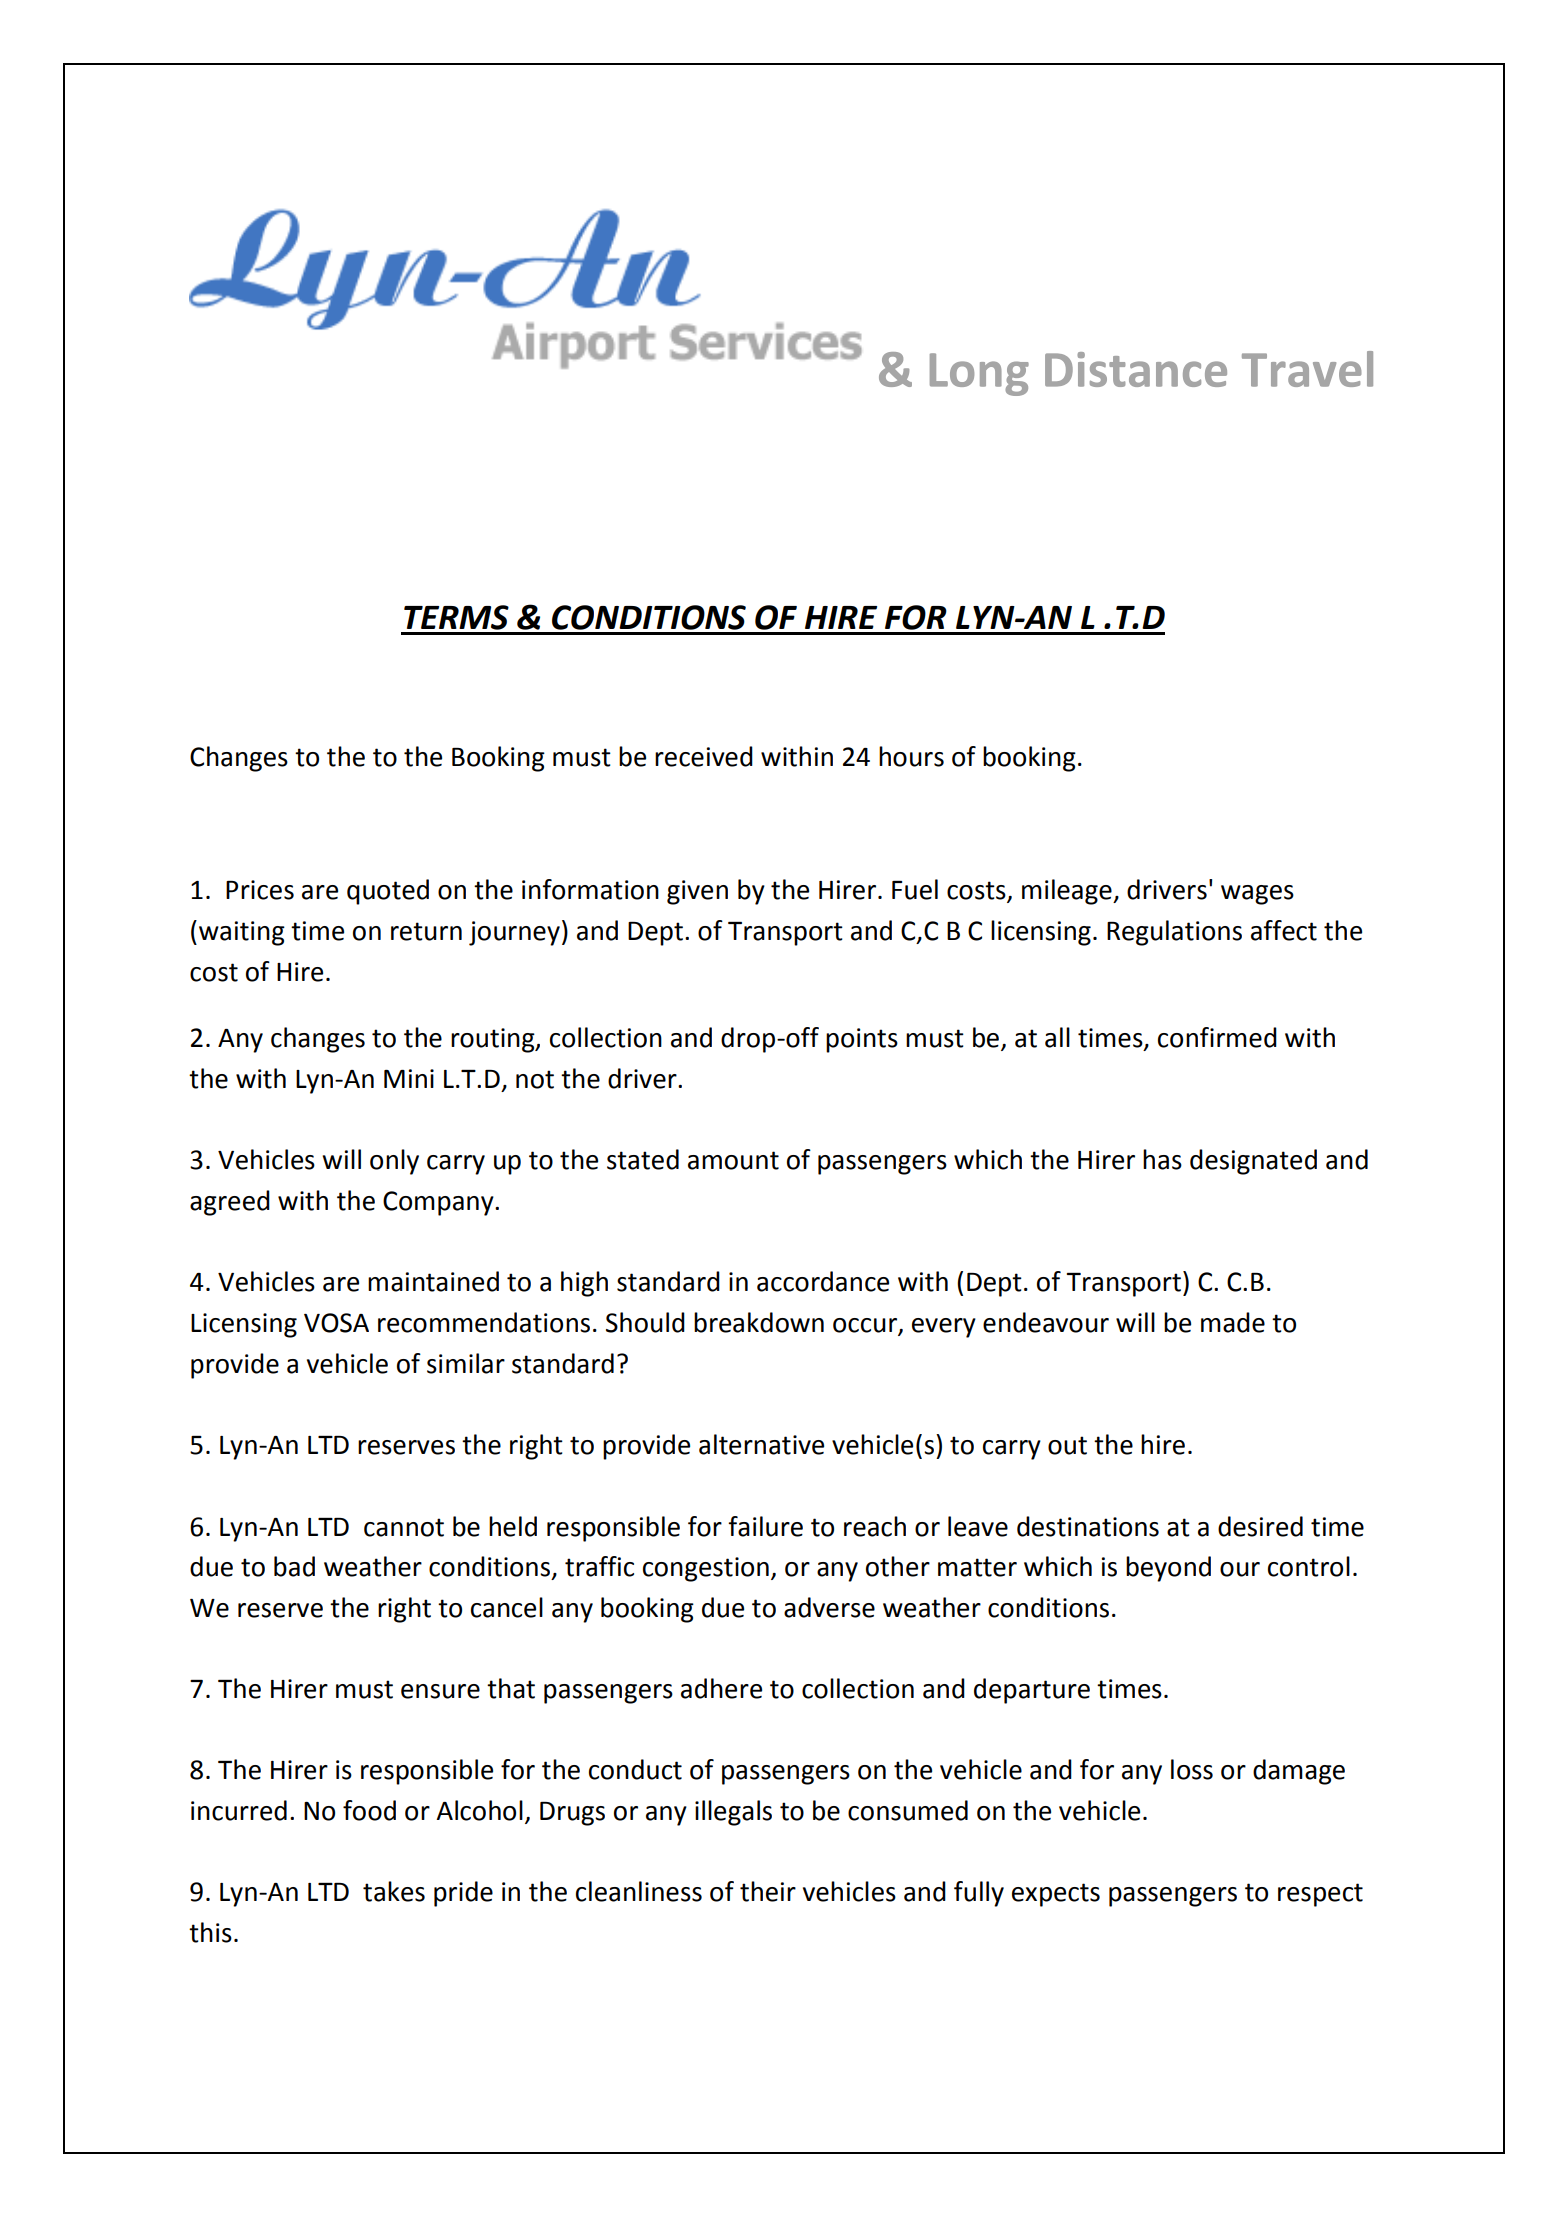  I want to click on takes, so click(394, 1891).
